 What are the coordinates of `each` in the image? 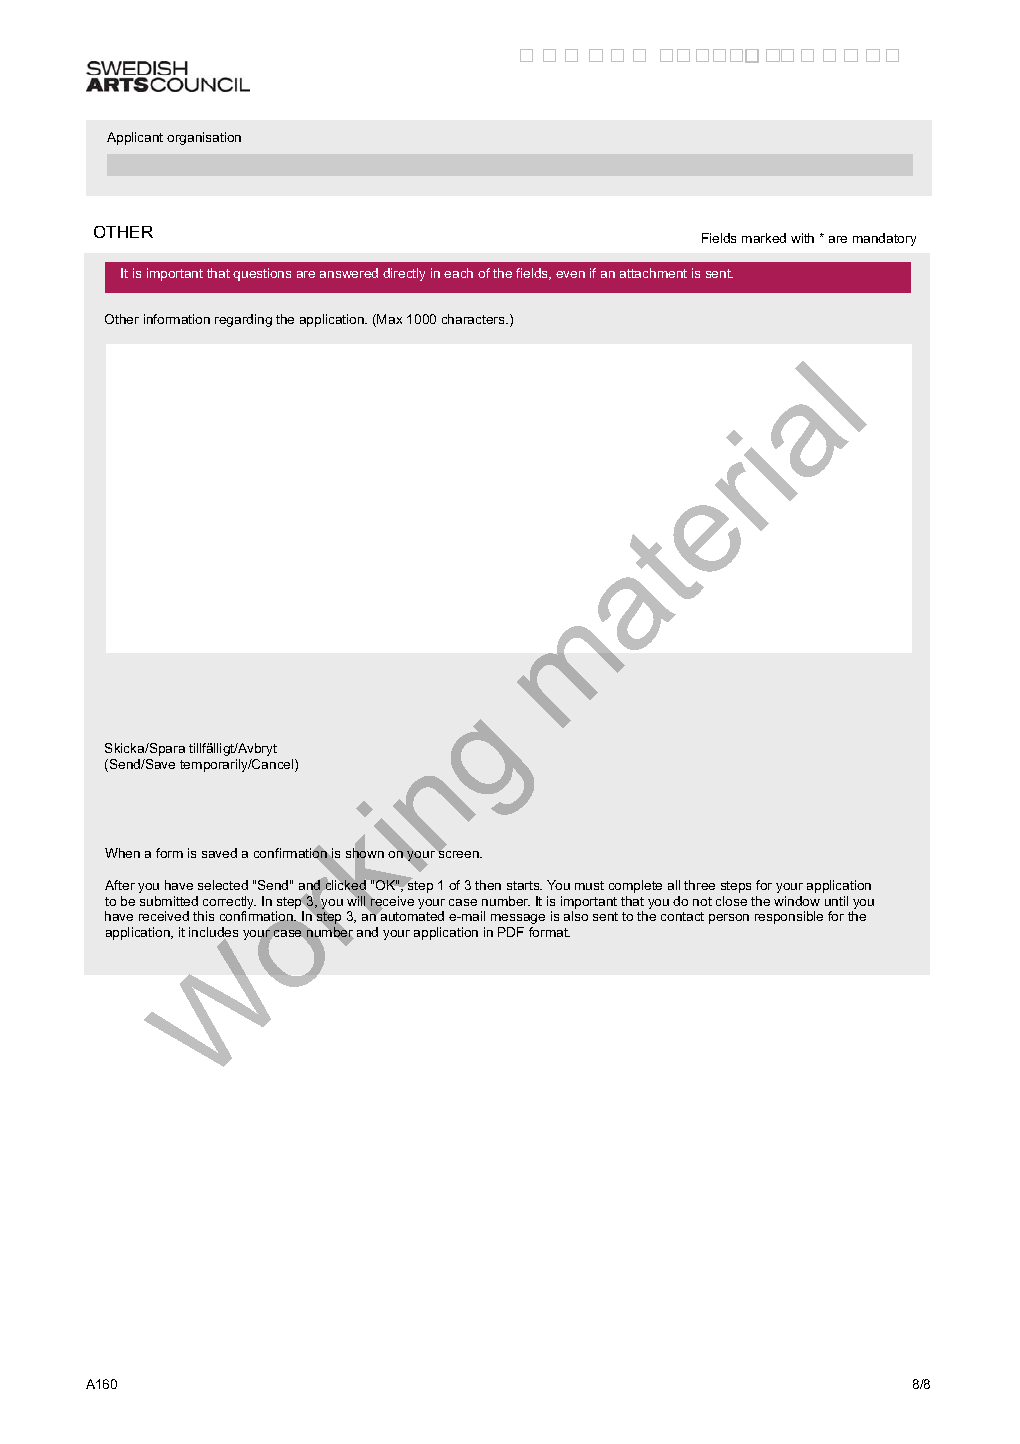 It's located at (458, 273).
